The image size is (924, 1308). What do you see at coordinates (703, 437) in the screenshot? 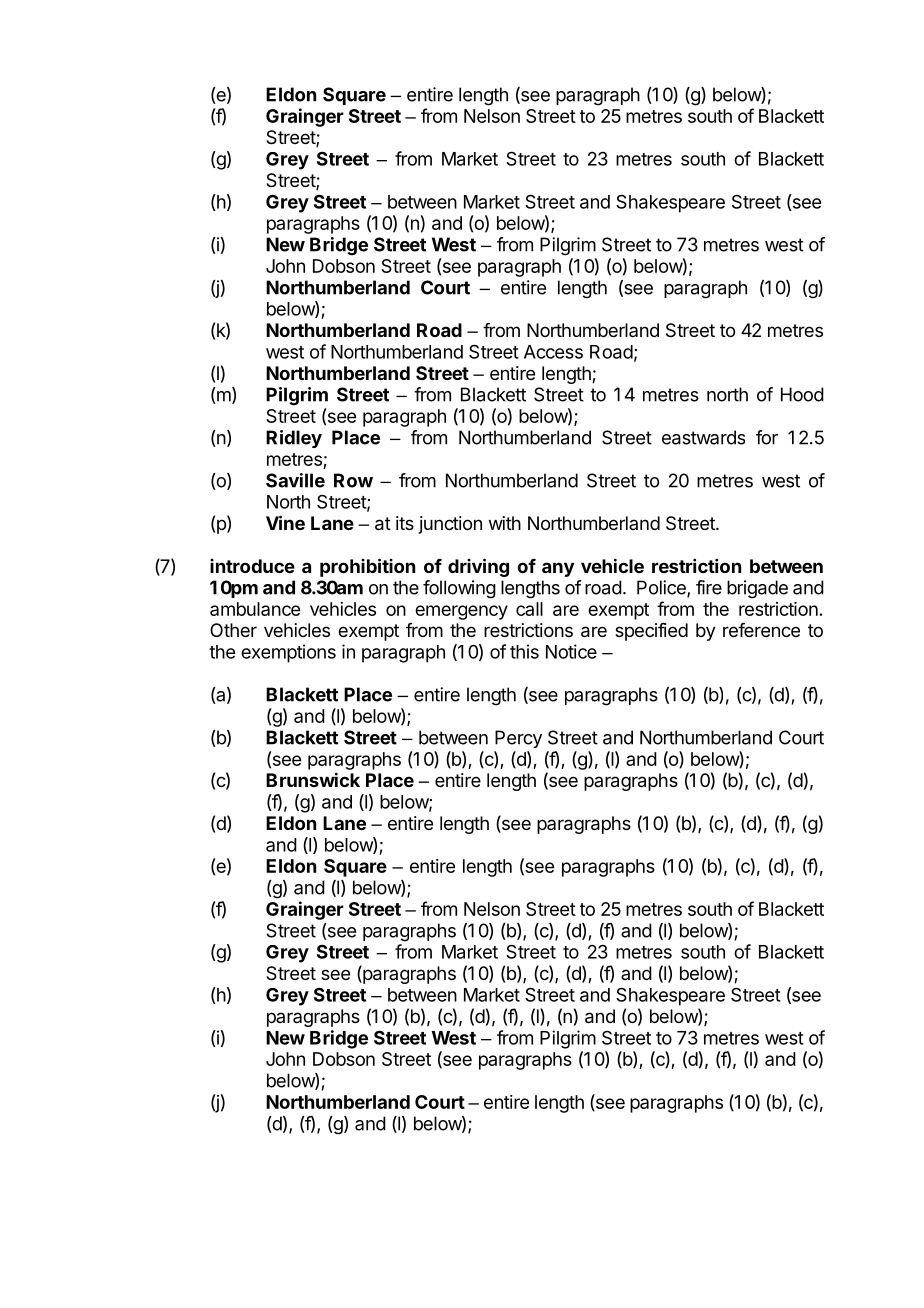
I see `eastwards` at bounding box center [703, 437].
